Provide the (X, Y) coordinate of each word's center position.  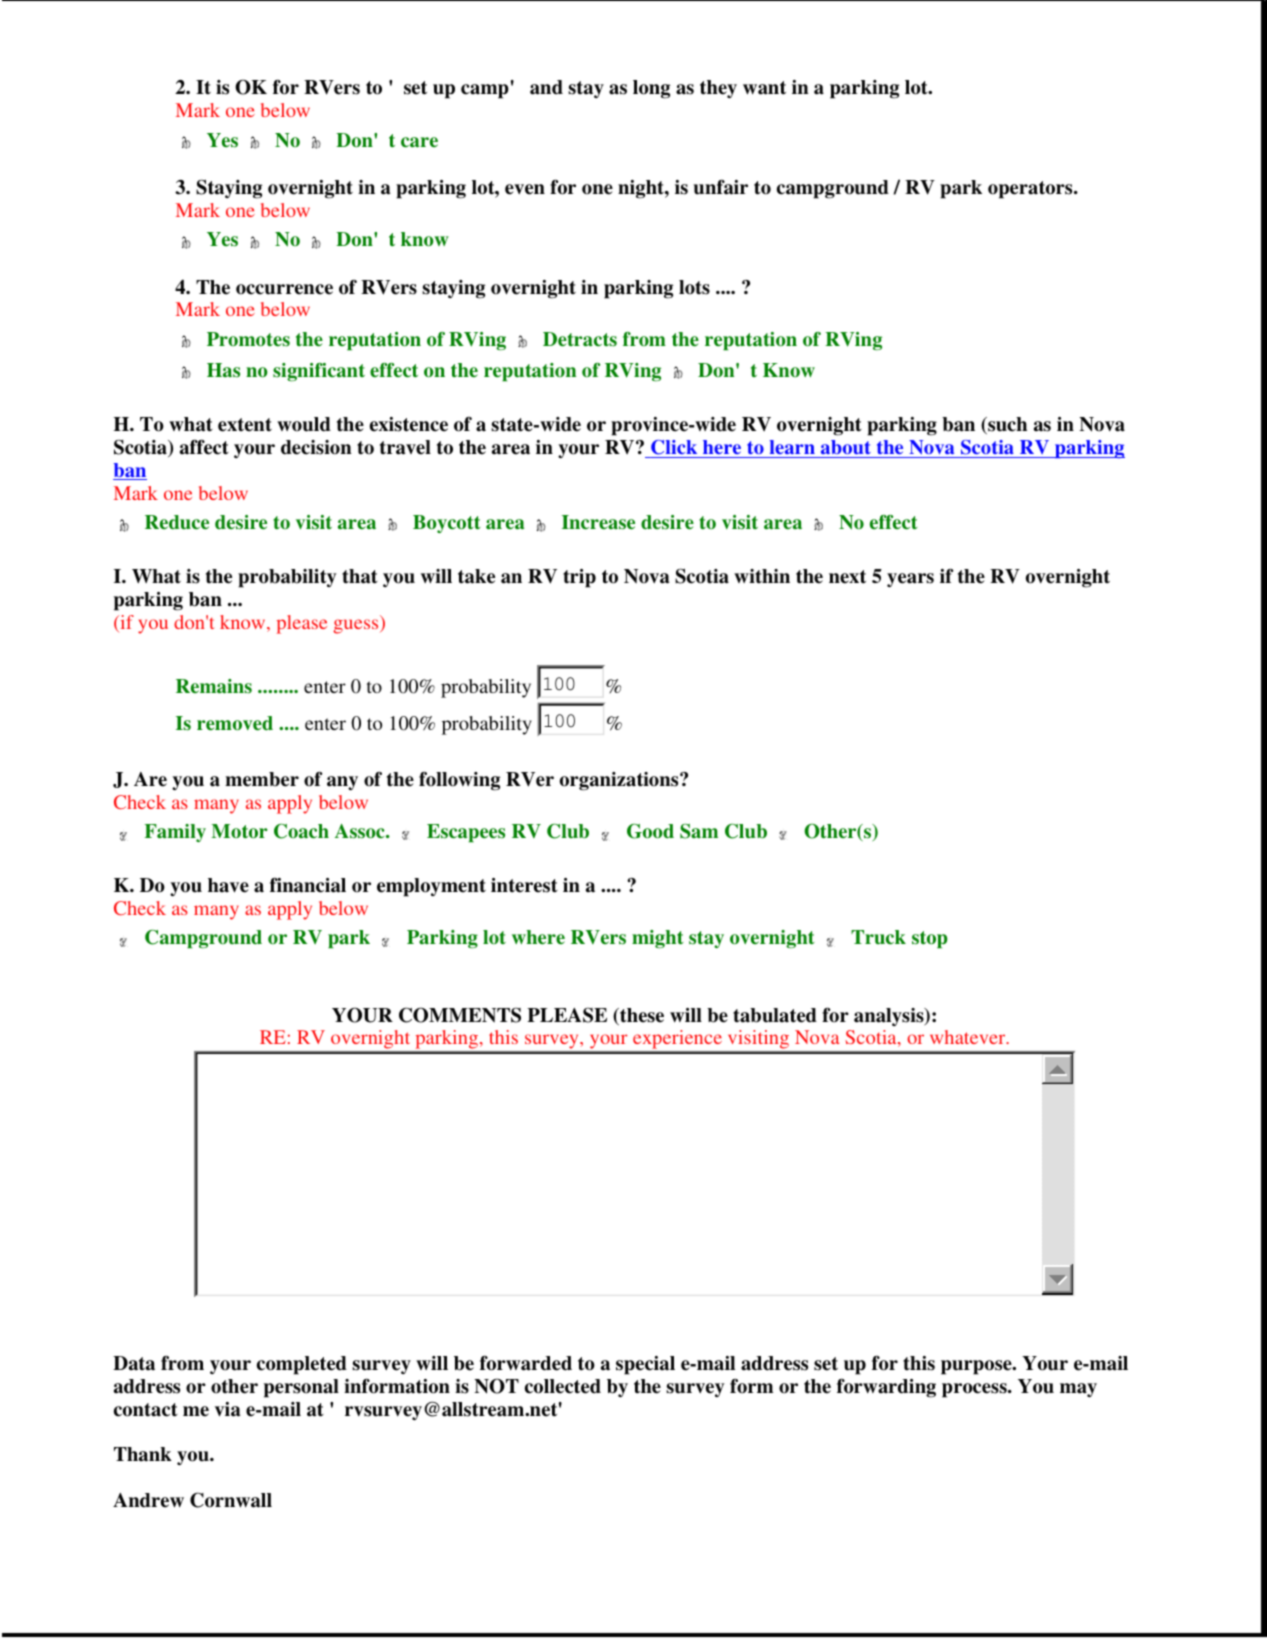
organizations (620, 781)
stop (930, 940)
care (419, 142)
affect (204, 447)
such (1006, 425)
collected (563, 1386)
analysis (890, 1017)
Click (674, 449)
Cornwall (231, 1500)
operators (1031, 190)
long (651, 89)
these (641, 1016)
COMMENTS (460, 1015)
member (262, 779)
